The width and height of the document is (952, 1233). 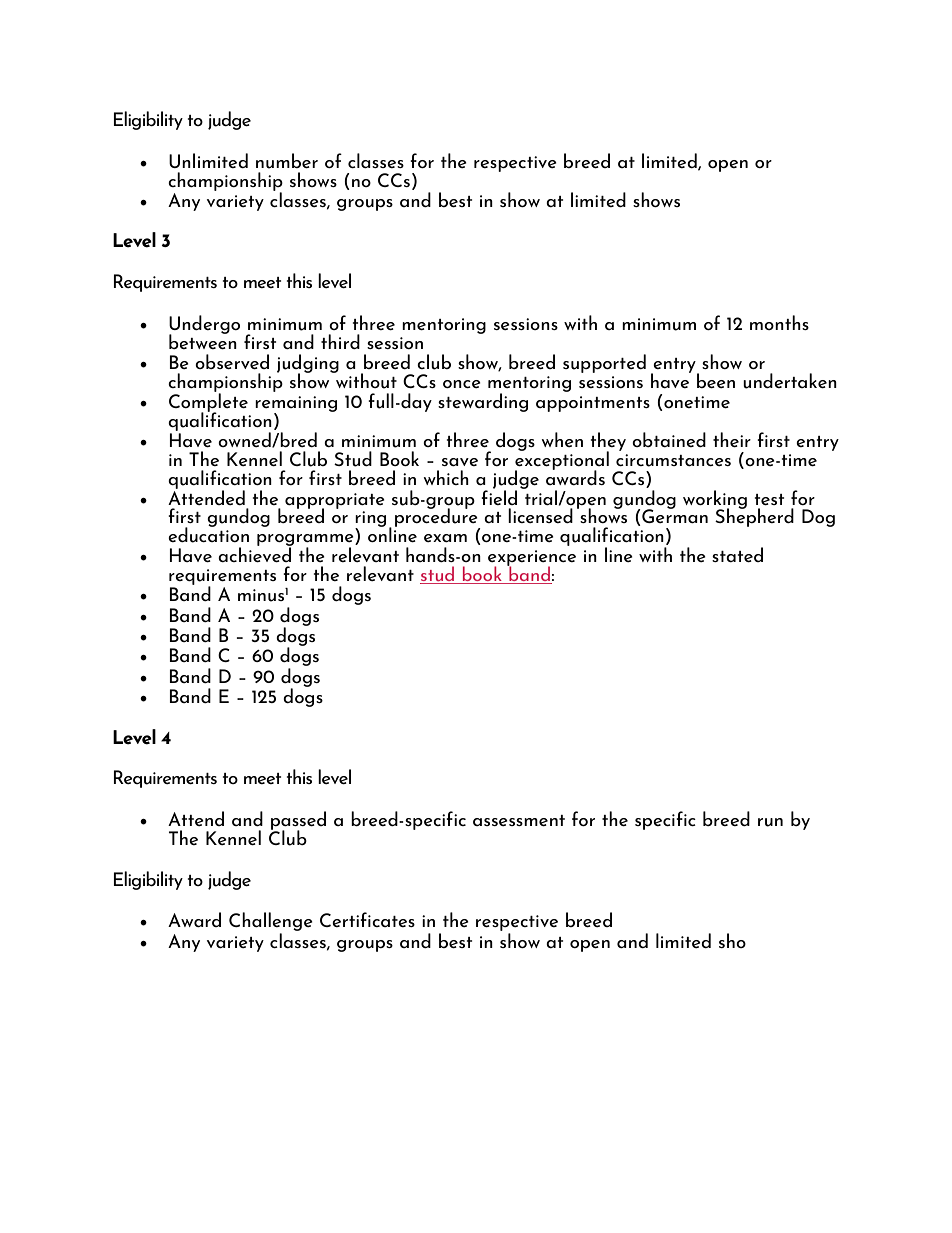 I want to click on third, so click(x=340, y=341).
